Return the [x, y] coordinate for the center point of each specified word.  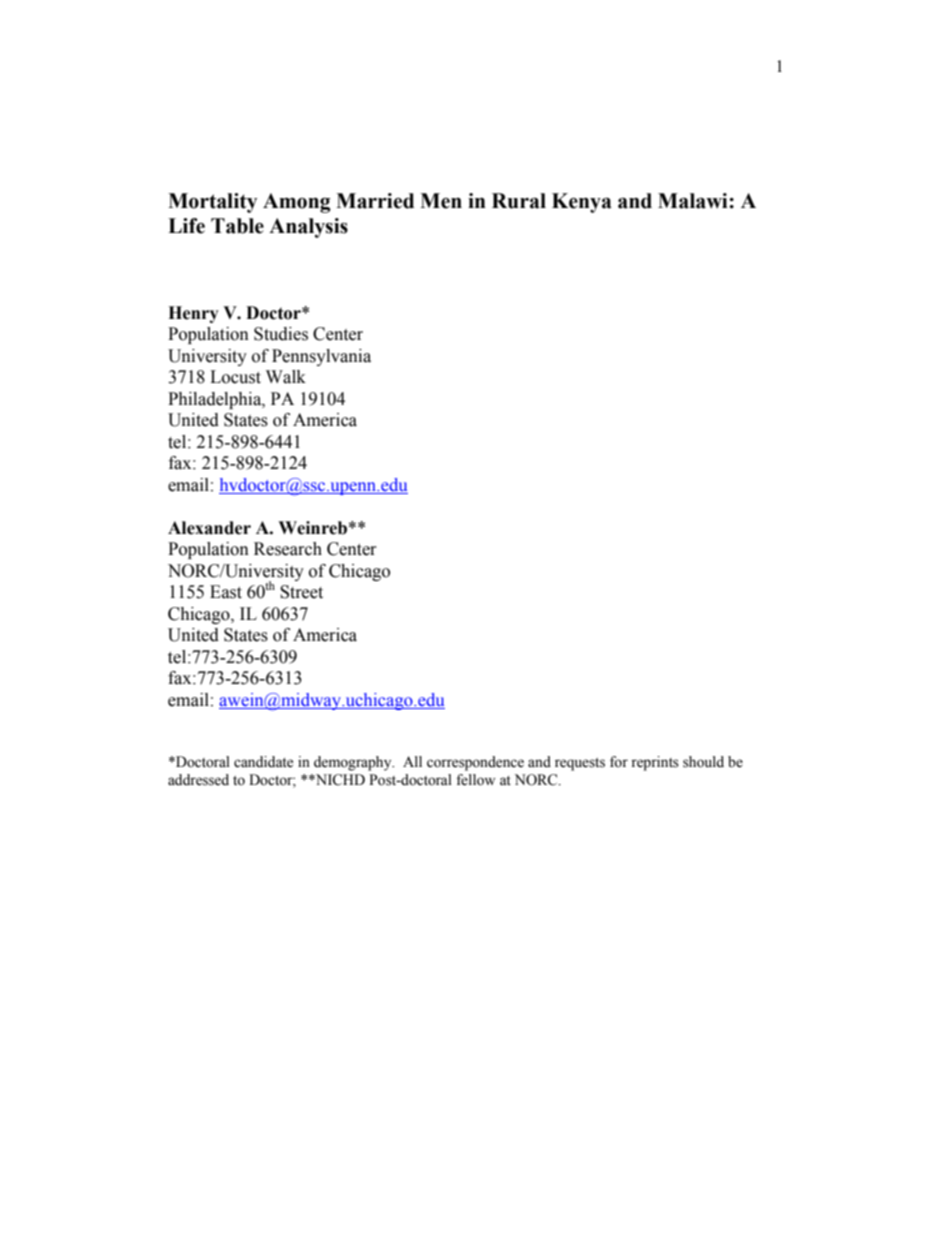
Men [441, 201]
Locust [235, 377]
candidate [263, 762]
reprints [655, 763]
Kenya [582, 203]
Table [237, 226]
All [412, 761]
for [619, 762]
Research [288, 549]
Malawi [694, 201]
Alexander [209, 528]
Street [301, 592]
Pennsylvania [321, 357]
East [226, 592]
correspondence [475, 763]
